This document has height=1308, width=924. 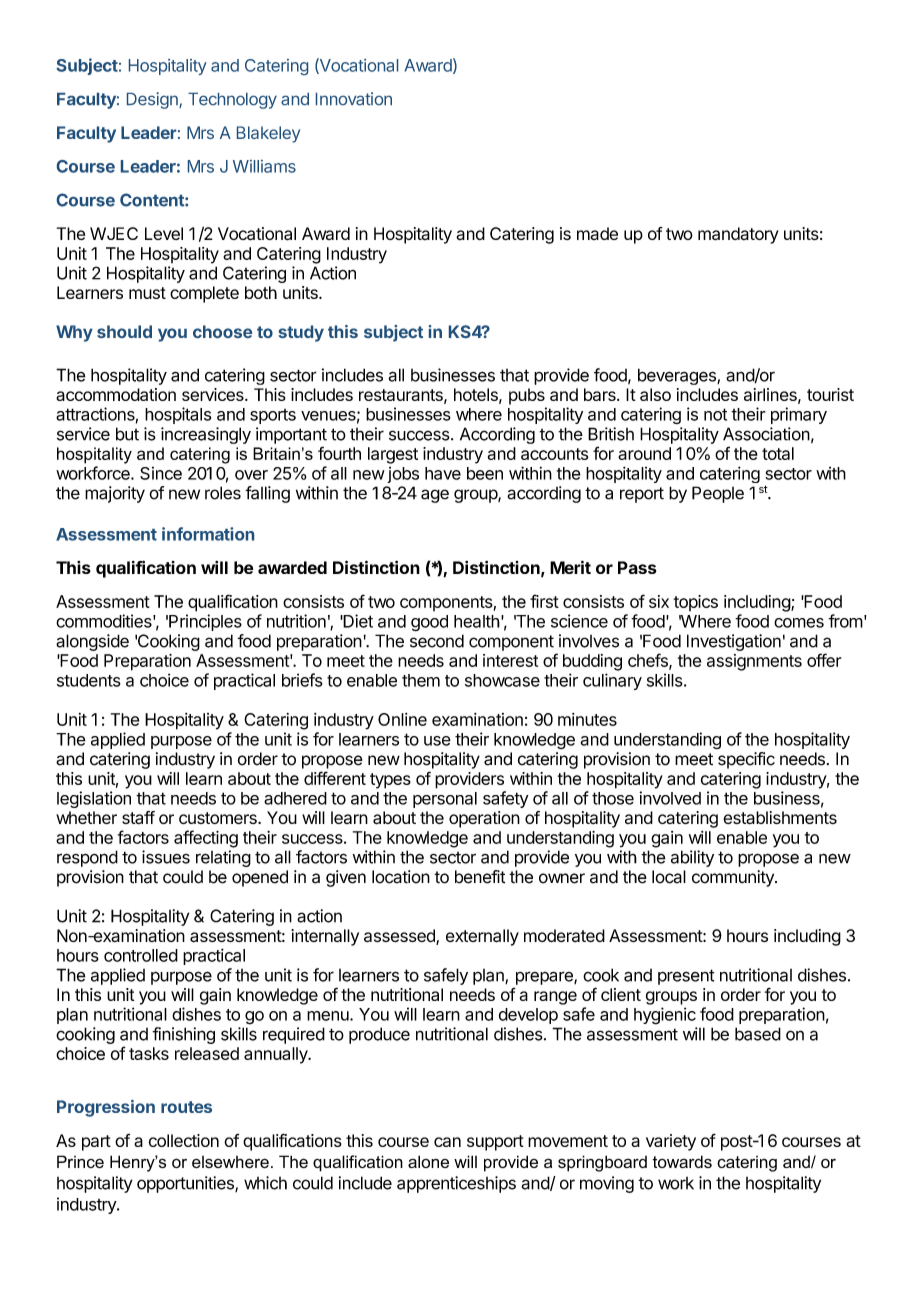 I want to click on Design, so click(x=153, y=100).
